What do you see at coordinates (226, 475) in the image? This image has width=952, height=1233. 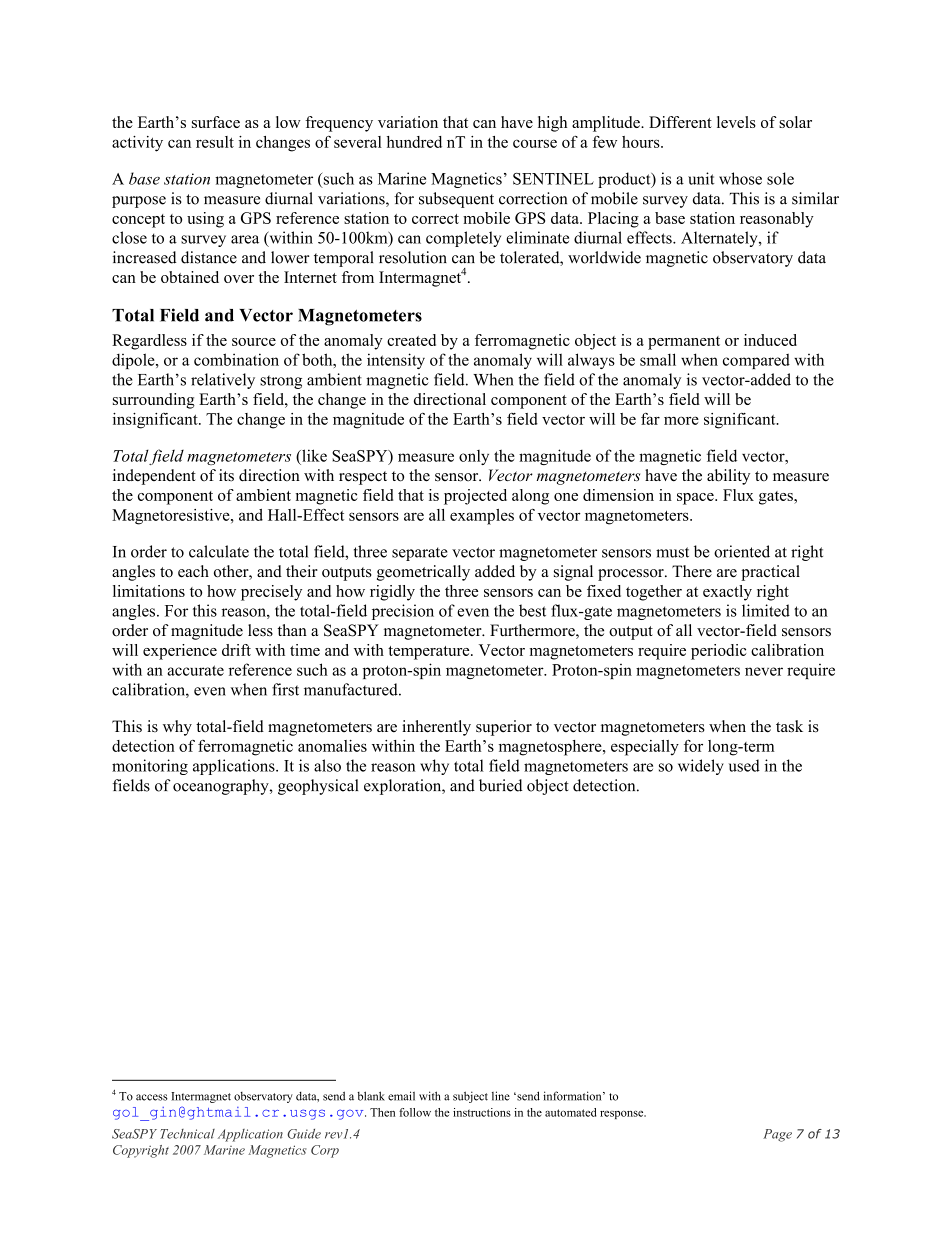 I see `its` at bounding box center [226, 475].
